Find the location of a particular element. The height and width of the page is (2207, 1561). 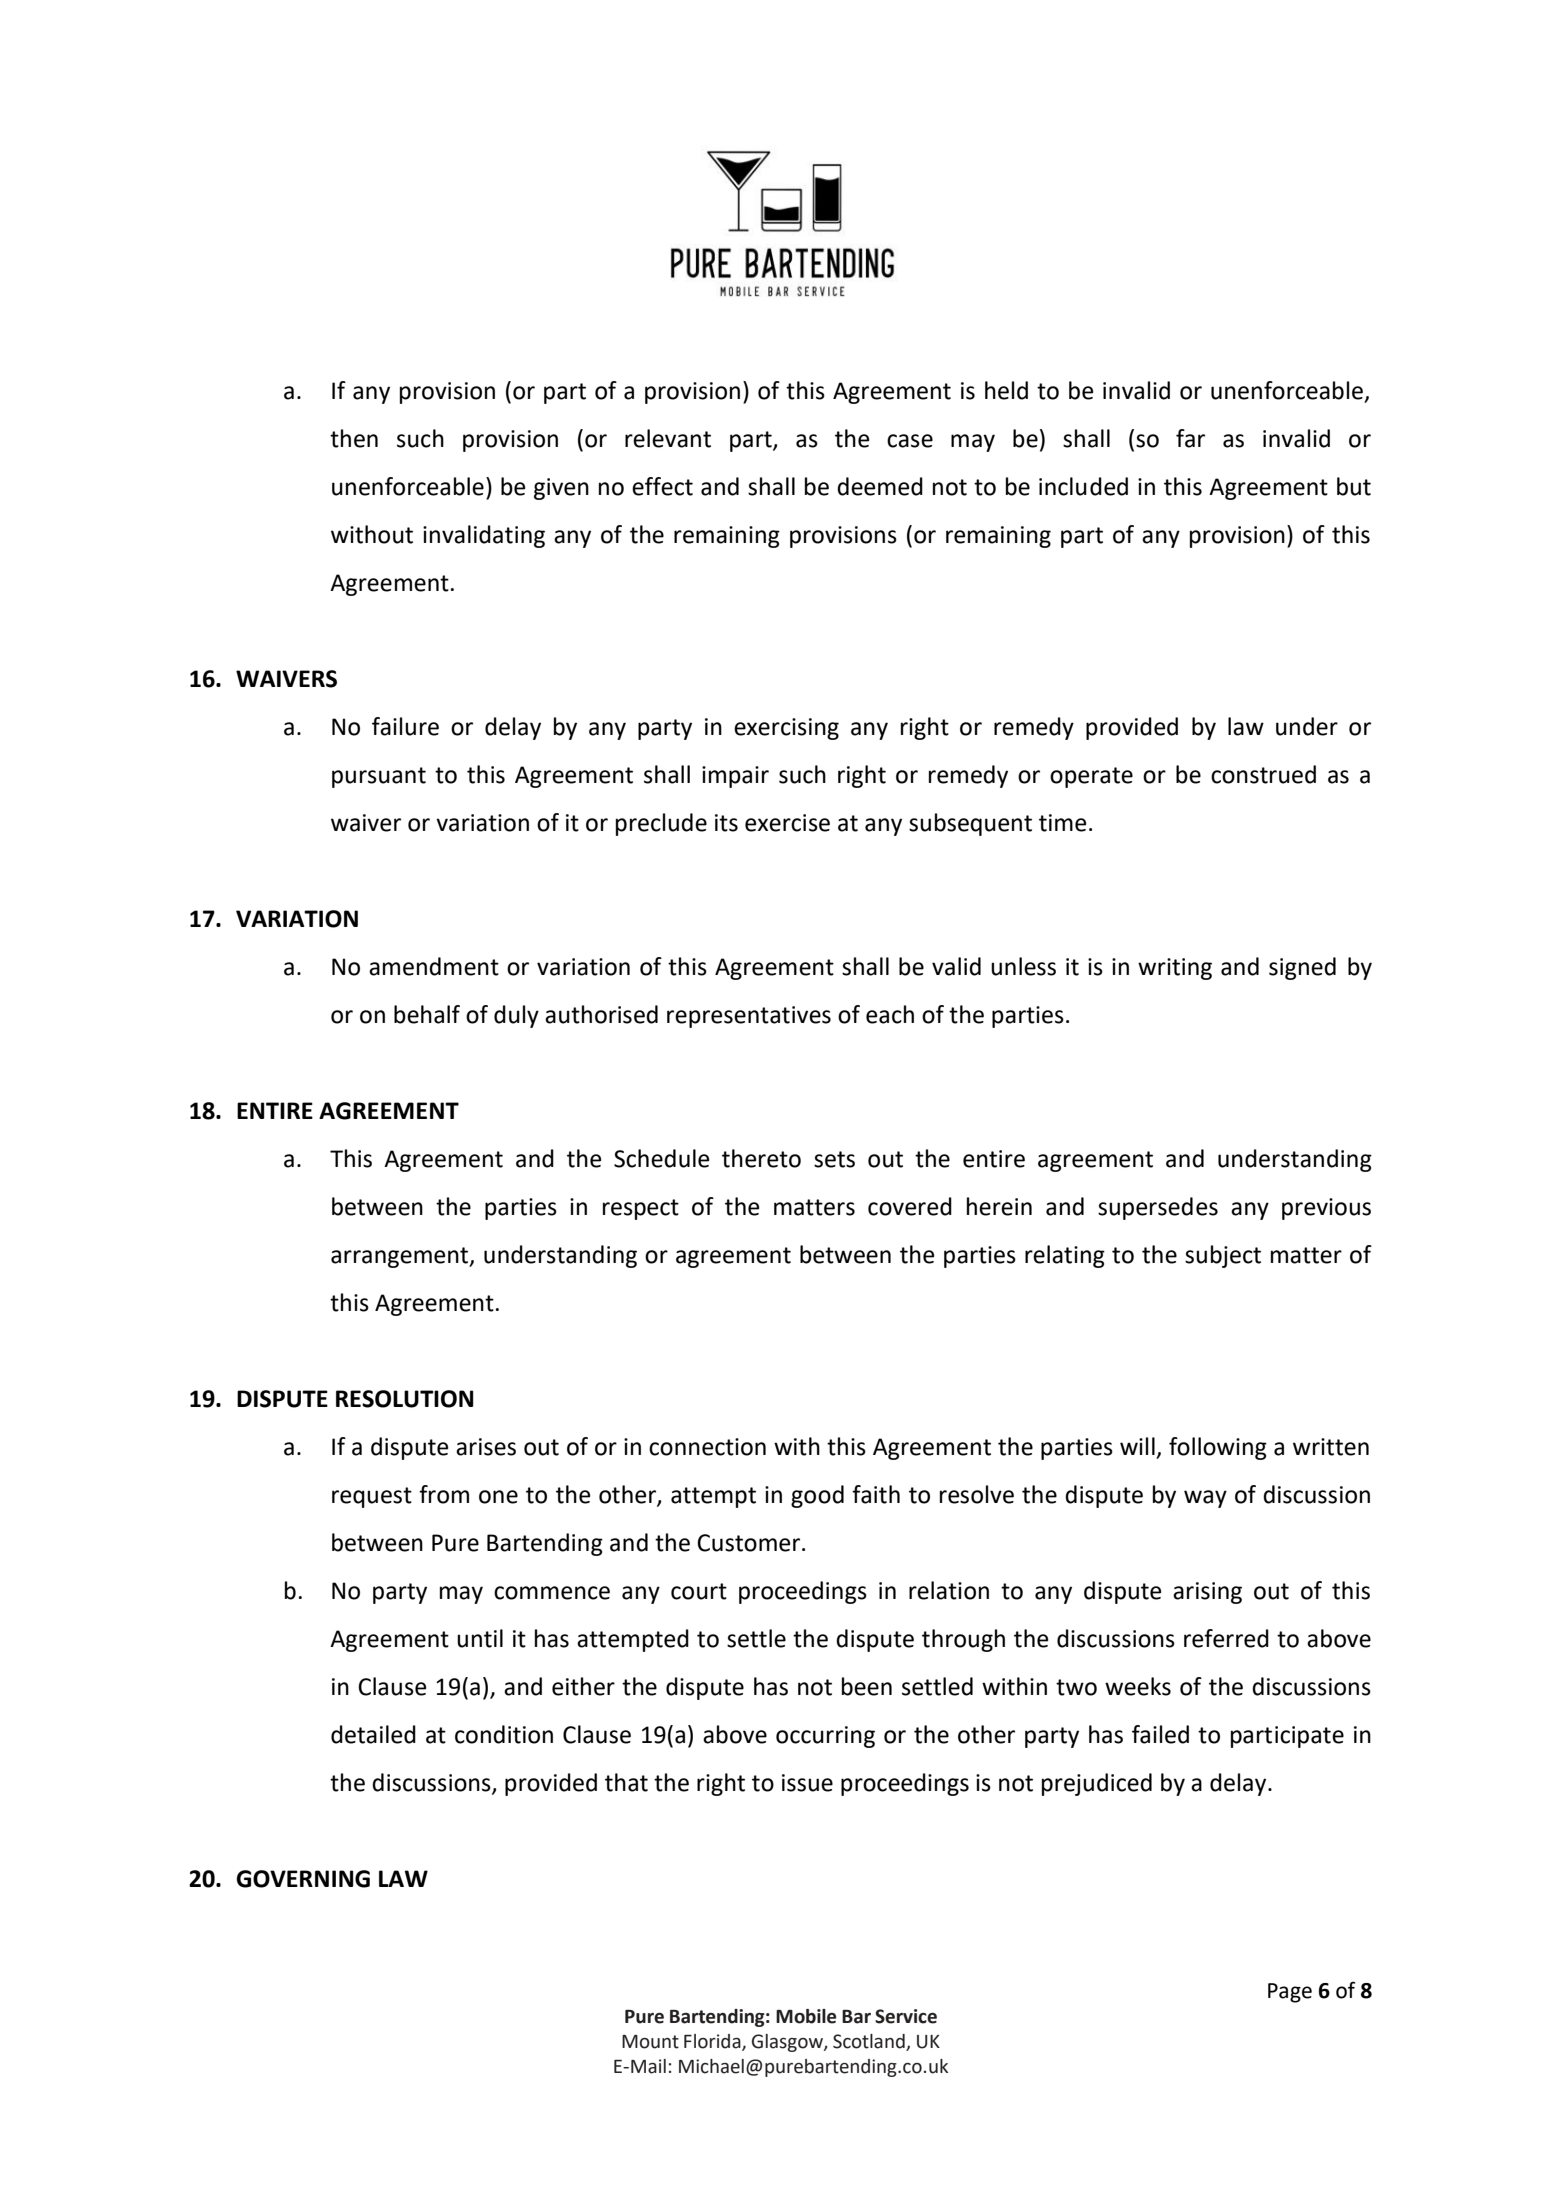

arising is located at coordinates (1207, 1593).
